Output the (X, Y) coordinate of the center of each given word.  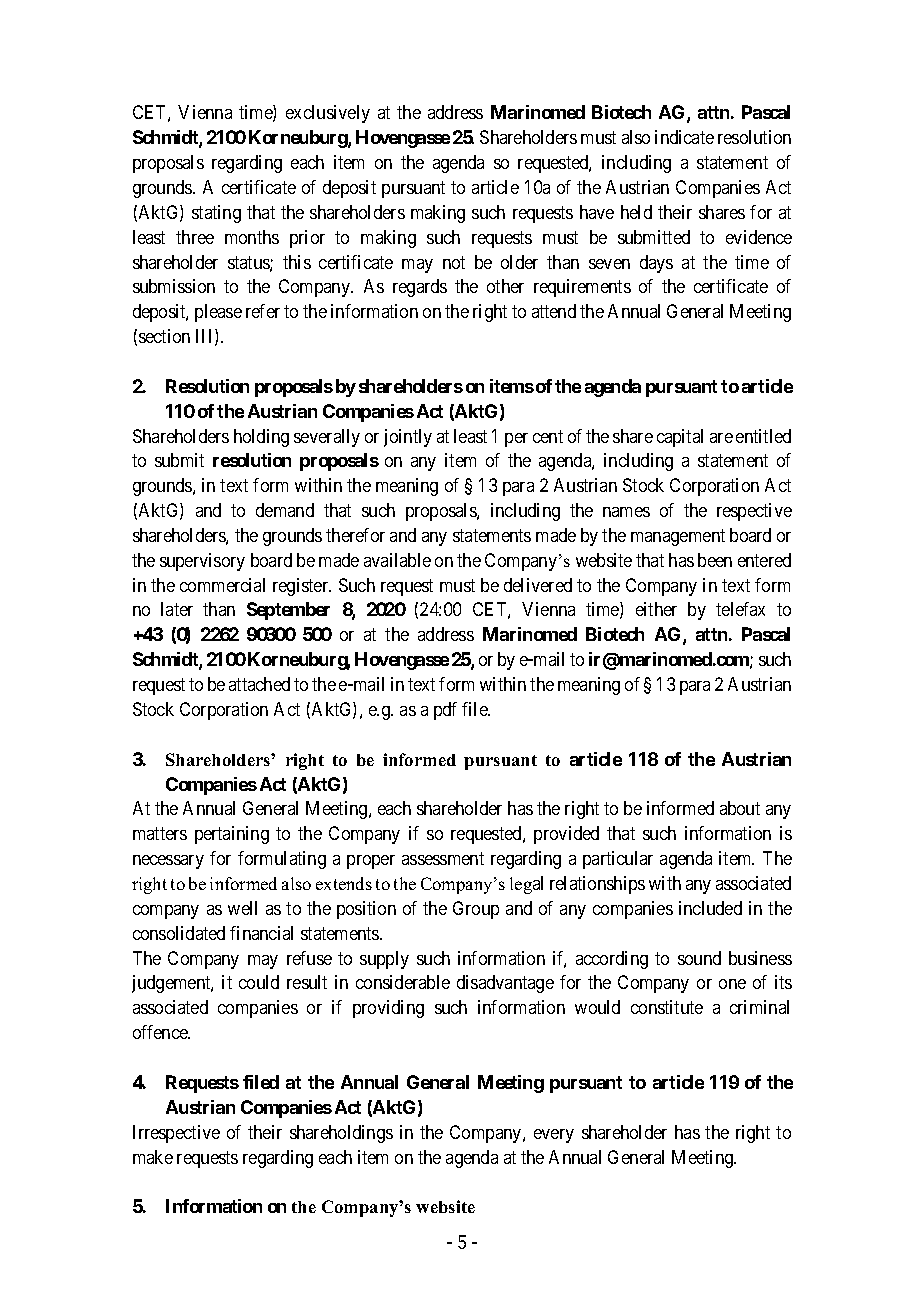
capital (680, 438)
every (554, 1136)
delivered (538, 585)
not (454, 262)
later (177, 609)
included (710, 908)
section (164, 336)
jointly (408, 438)
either (656, 609)
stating (216, 214)
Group (476, 910)
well (242, 908)
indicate (684, 137)
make (153, 1157)
